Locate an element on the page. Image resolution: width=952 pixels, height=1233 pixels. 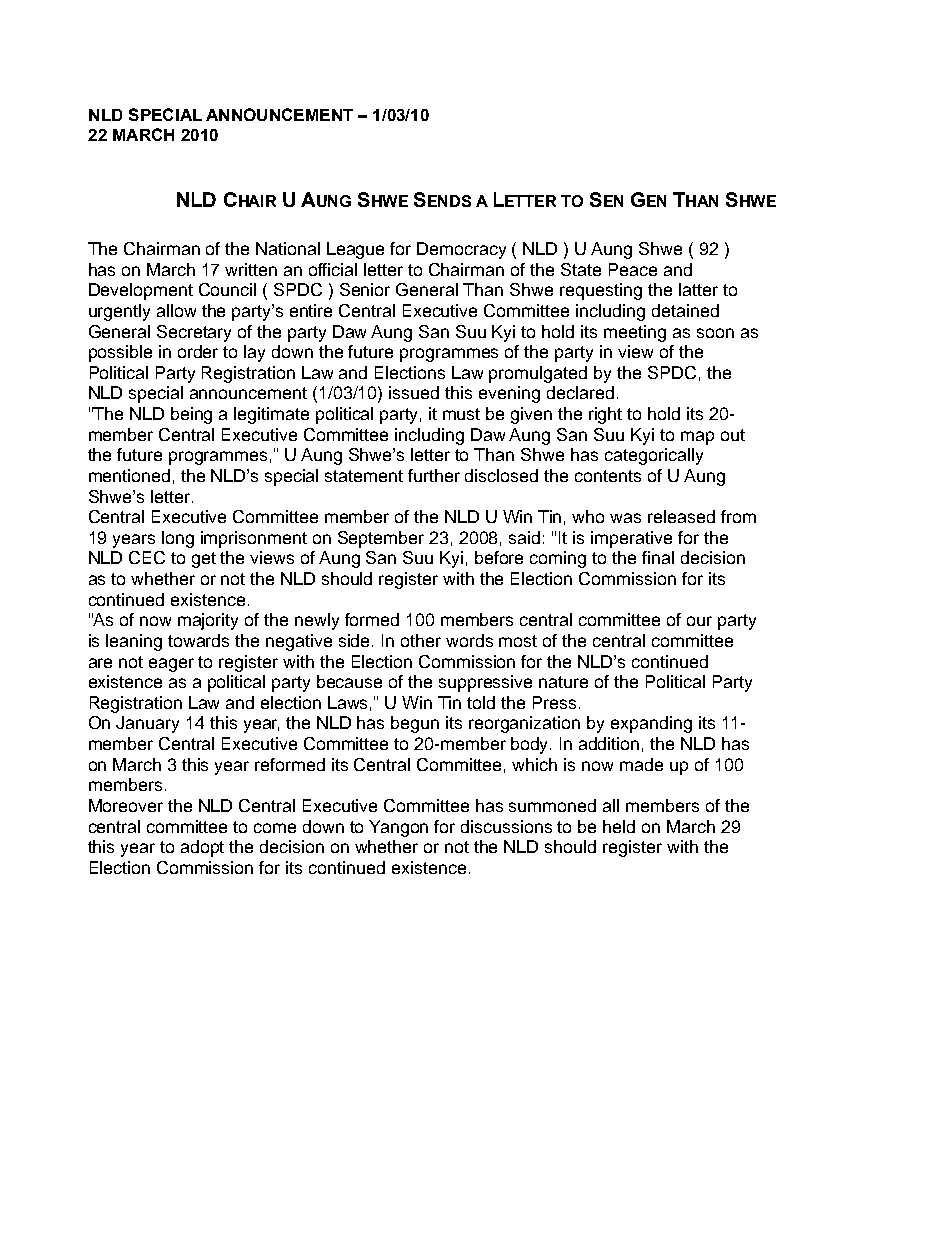
further is located at coordinates (434, 475).
